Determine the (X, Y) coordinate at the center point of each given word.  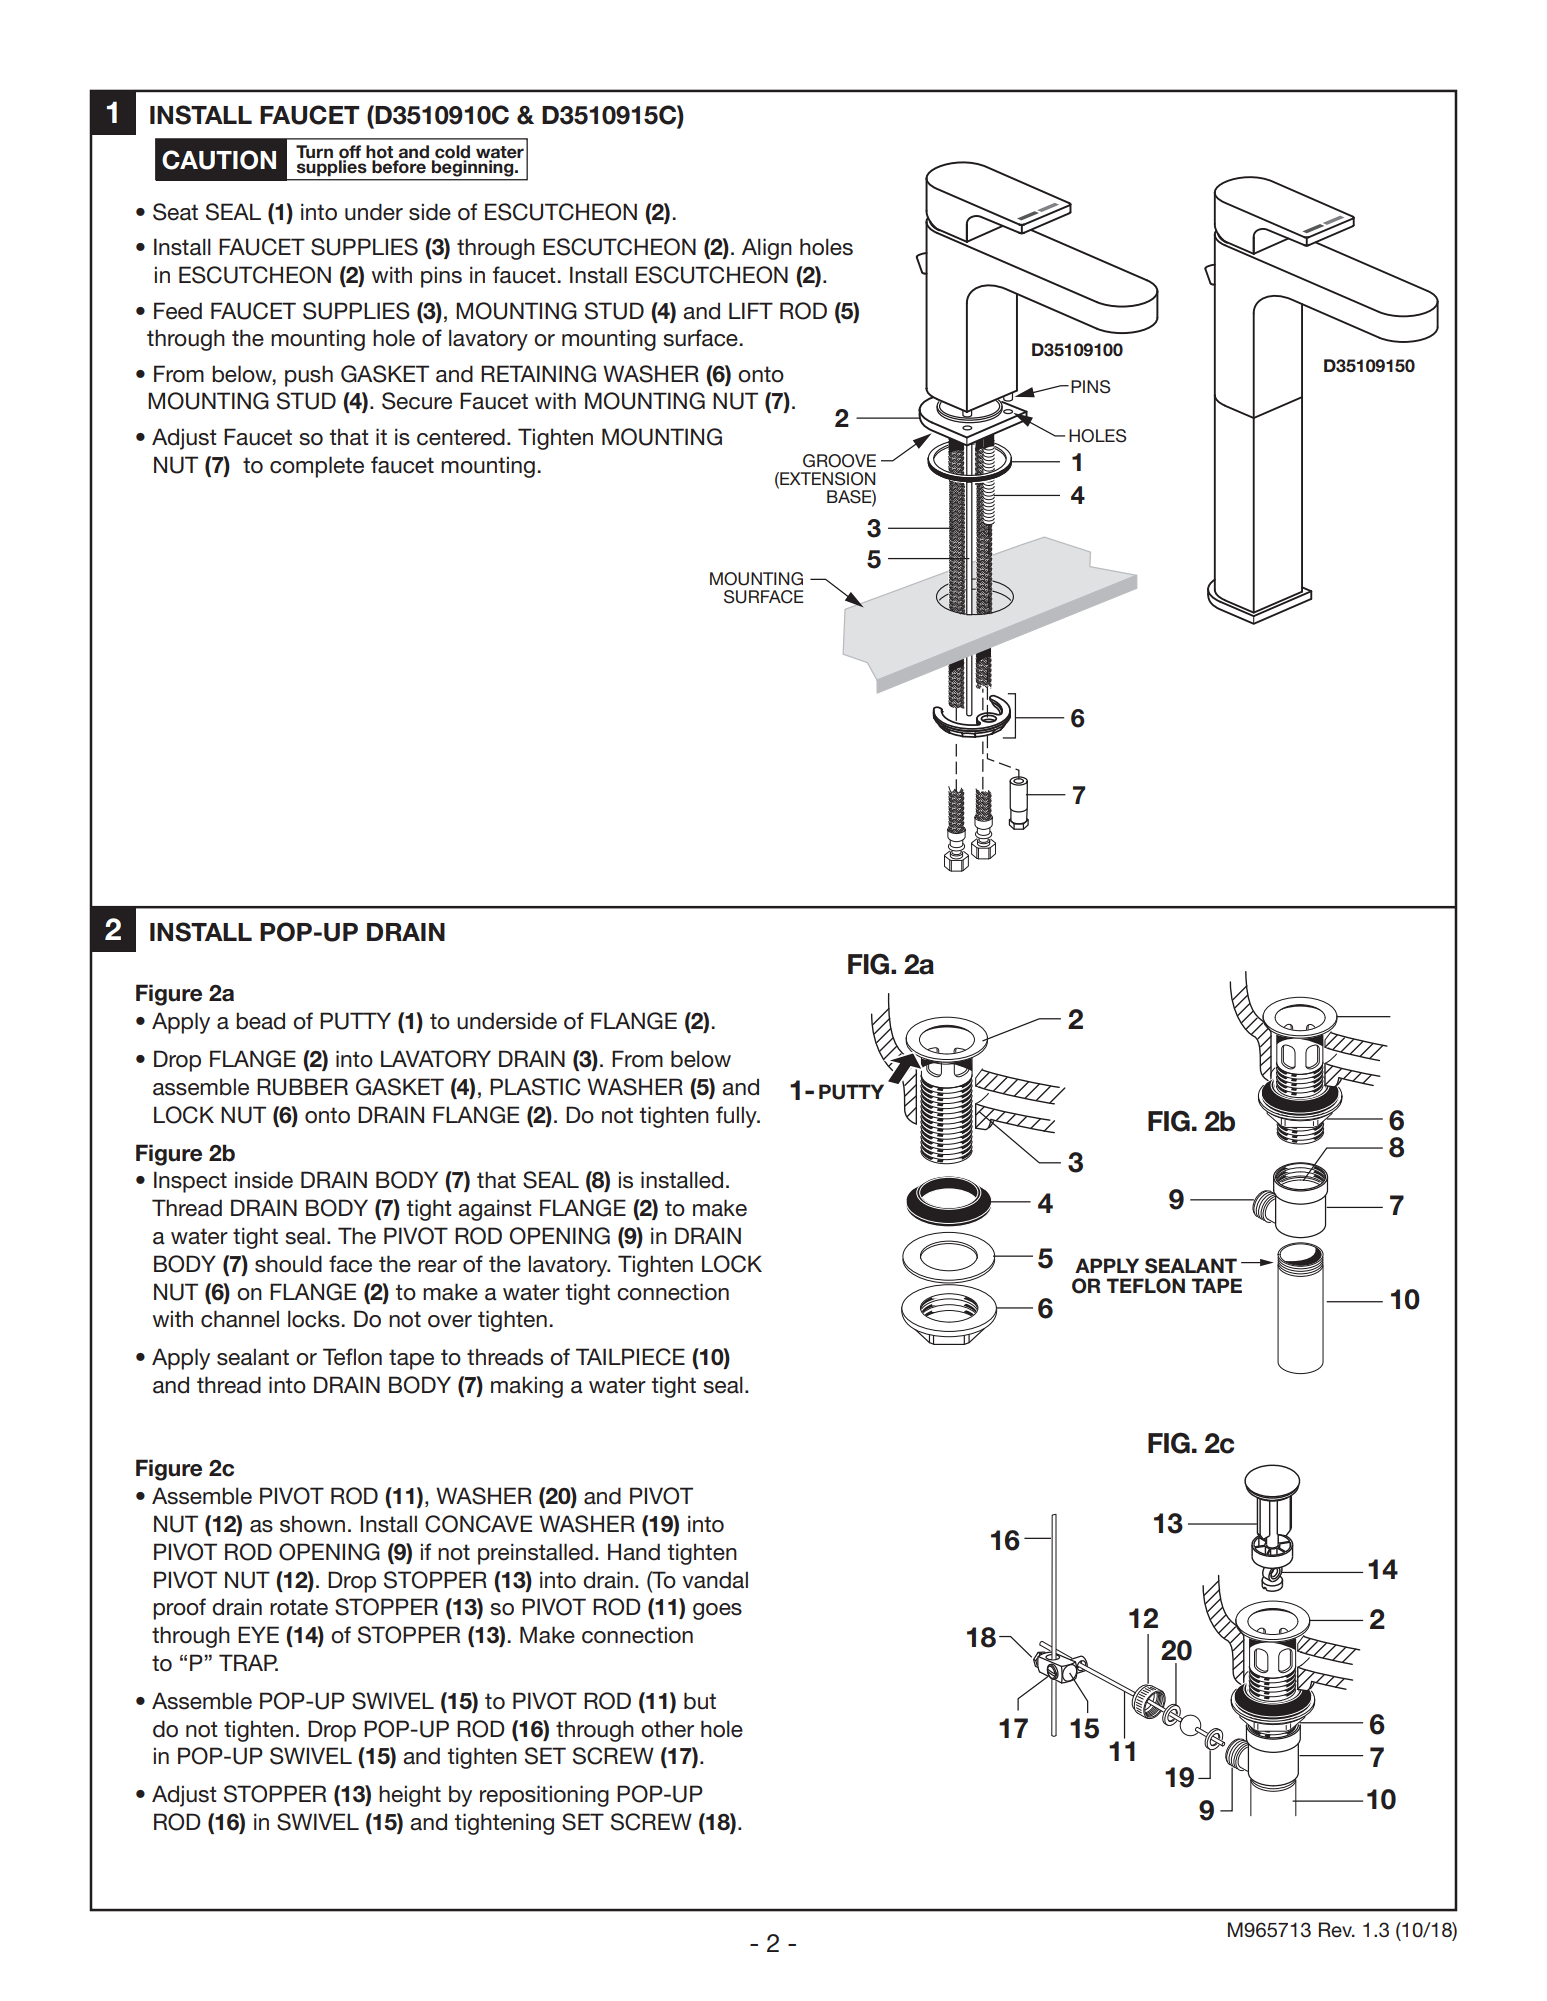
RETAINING (538, 374)
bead (260, 1021)
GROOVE (839, 461)
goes (717, 1611)
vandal (715, 1580)
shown (312, 1524)
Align (767, 249)
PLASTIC (535, 1087)
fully (737, 1117)
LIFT (751, 310)
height (410, 1796)
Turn (314, 152)
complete (317, 467)
